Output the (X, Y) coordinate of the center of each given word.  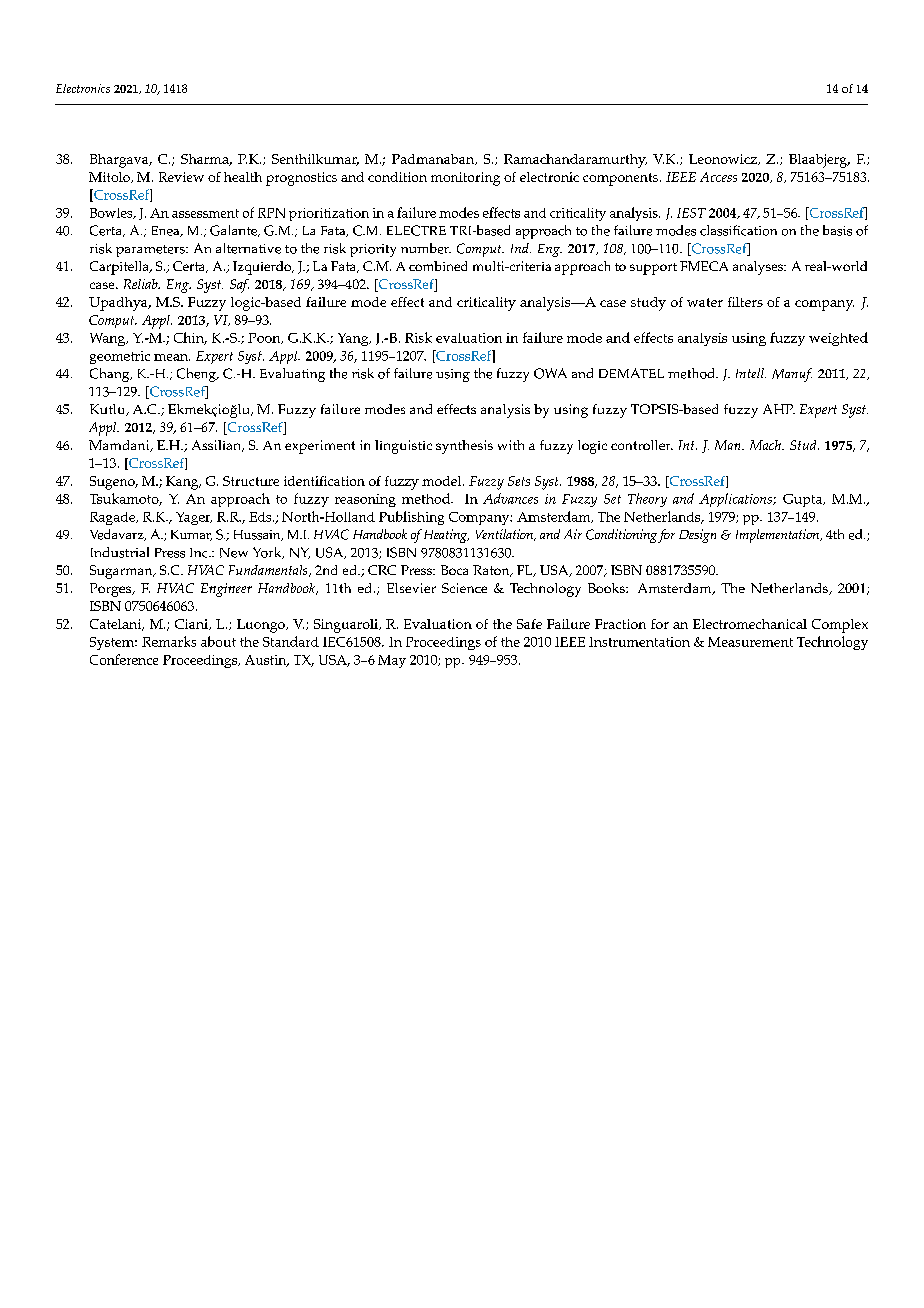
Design (697, 536)
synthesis (464, 447)
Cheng (197, 375)
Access (718, 177)
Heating (446, 536)
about (218, 641)
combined (438, 266)
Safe (529, 624)
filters (745, 302)
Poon (265, 338)
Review (181, 177)
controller (642, 445)
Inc (200, 553)
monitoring (465, 179)
